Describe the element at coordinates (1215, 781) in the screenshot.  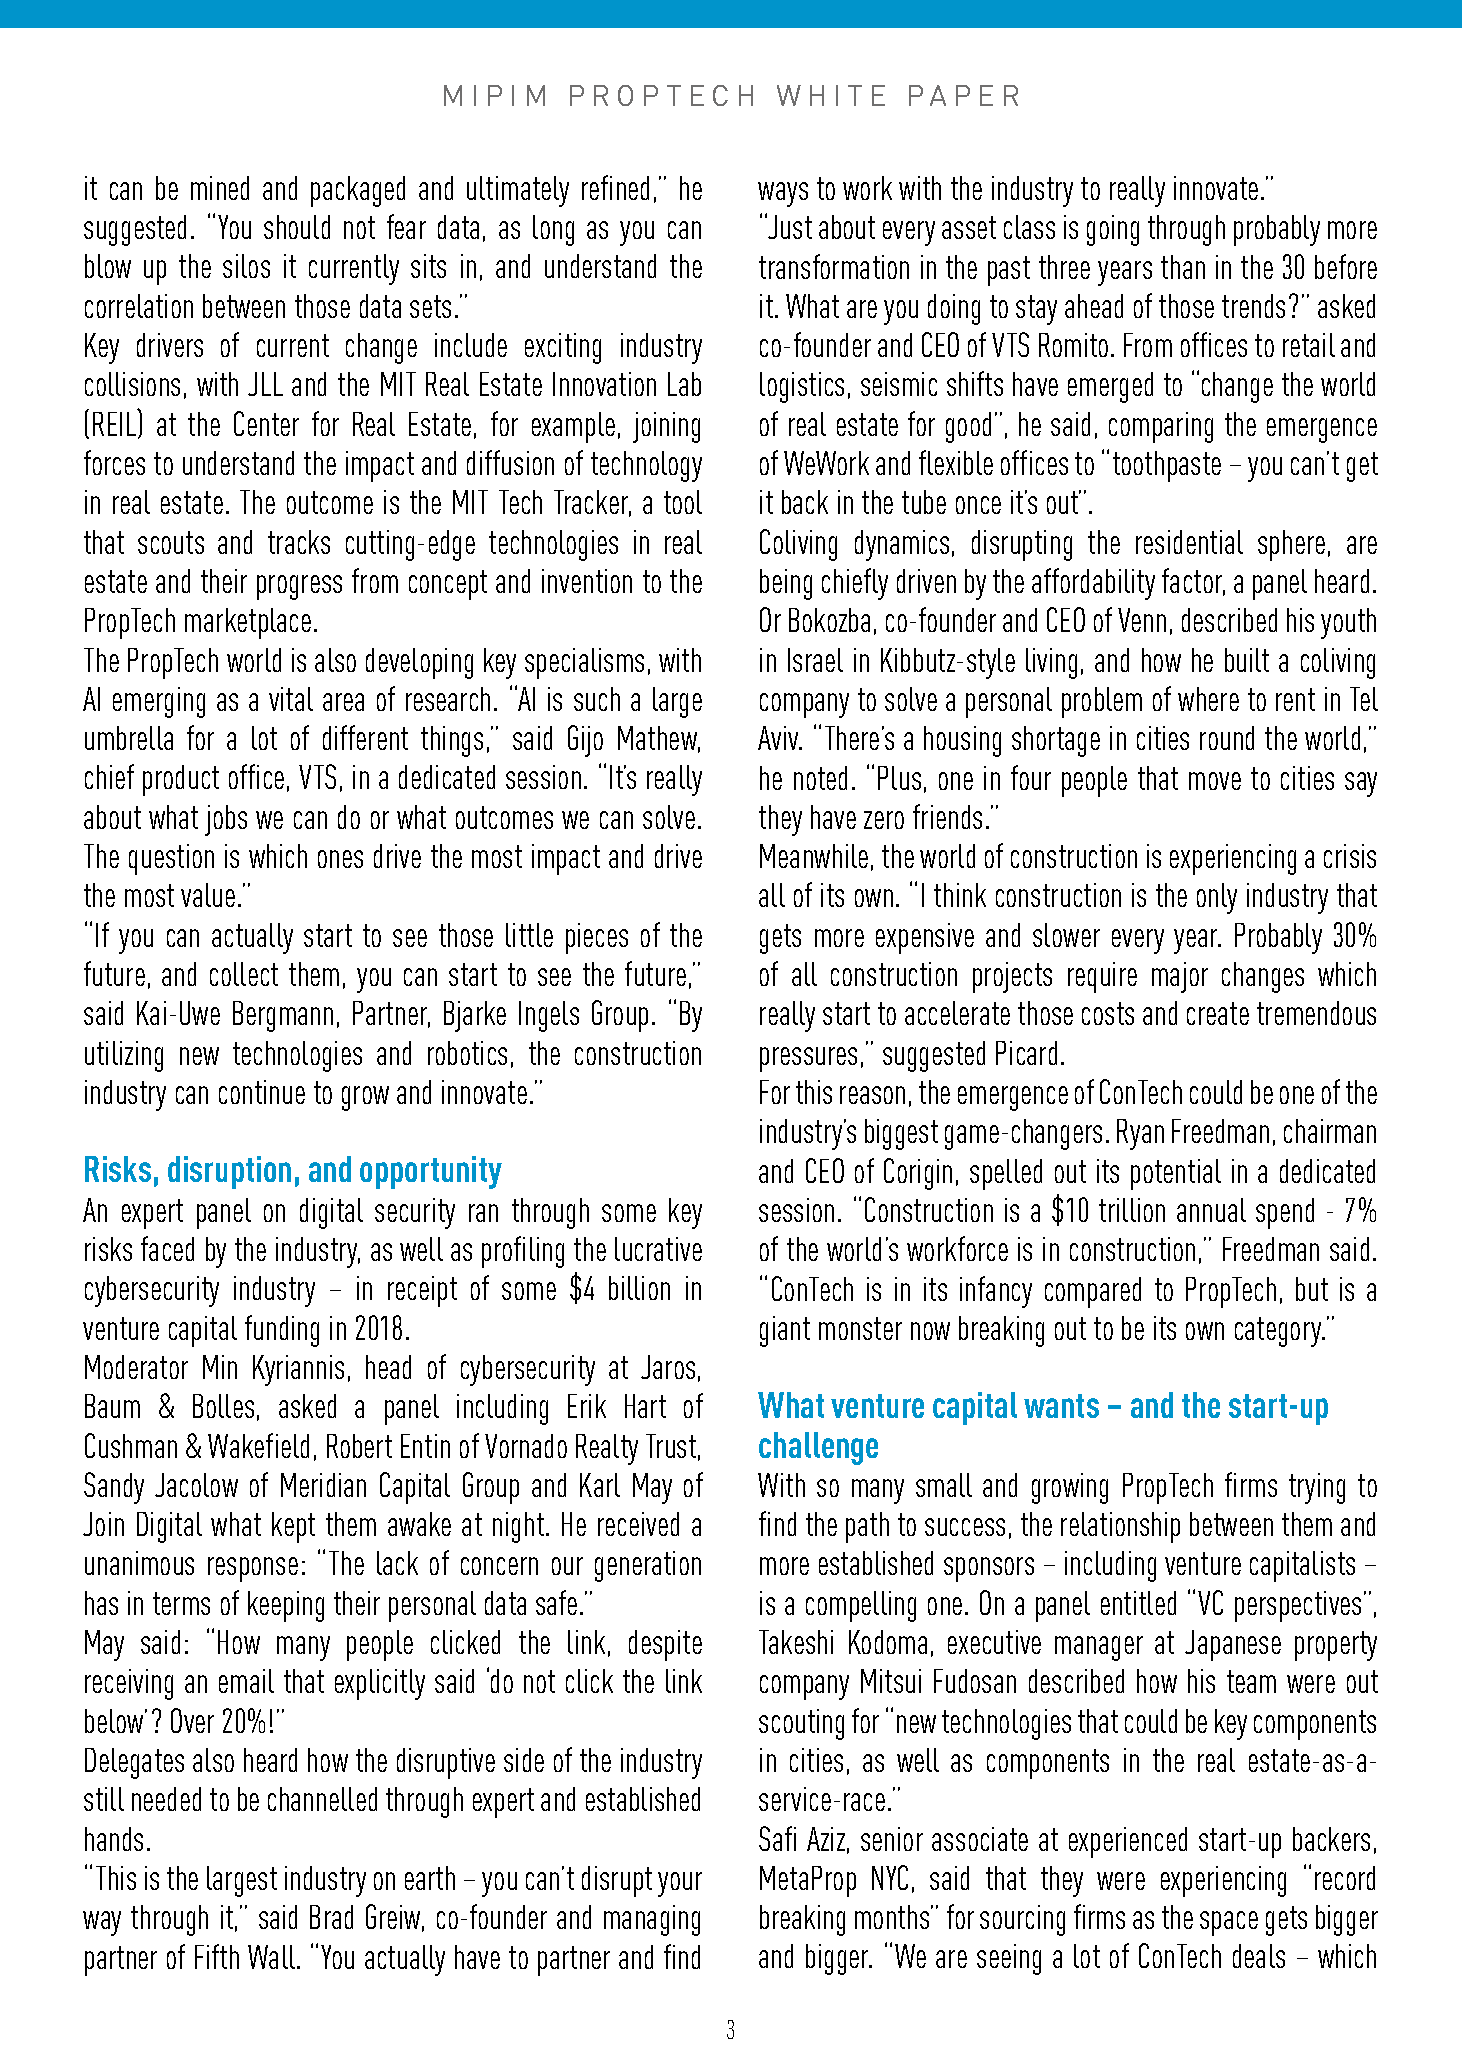
I see `move` at that location.
